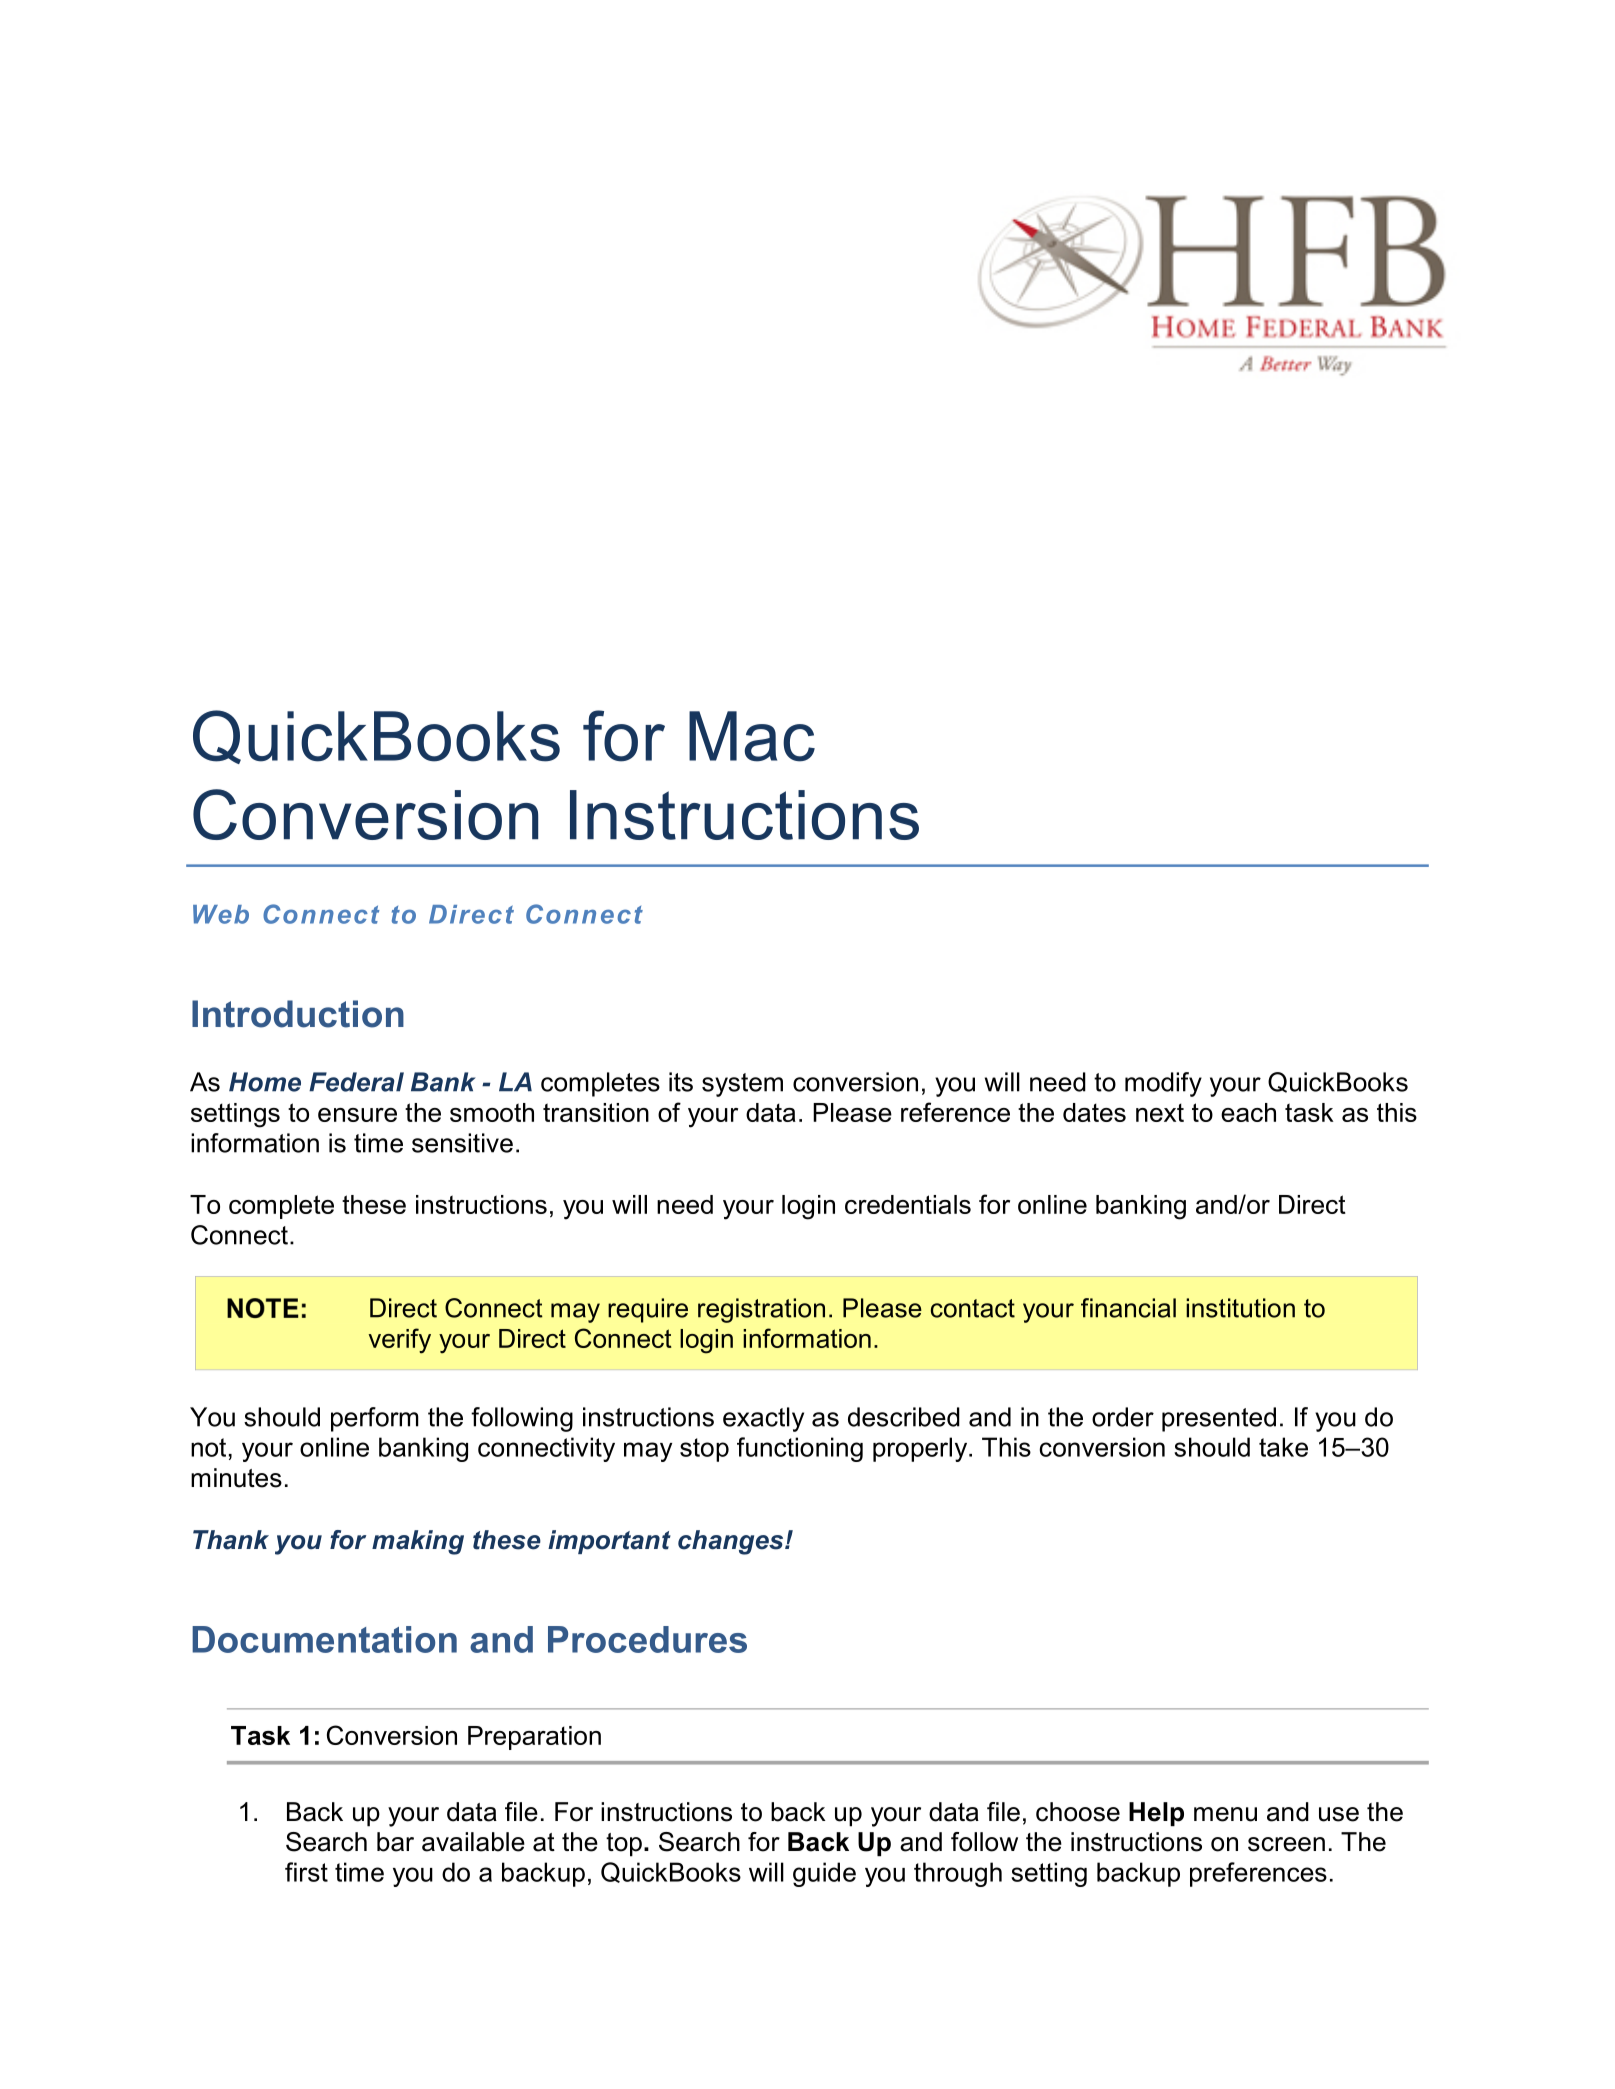 The height and width of the document is (2089, 1615). Describe the element at coordinates (824, 1874) in the document. I see `guide` at that location.
